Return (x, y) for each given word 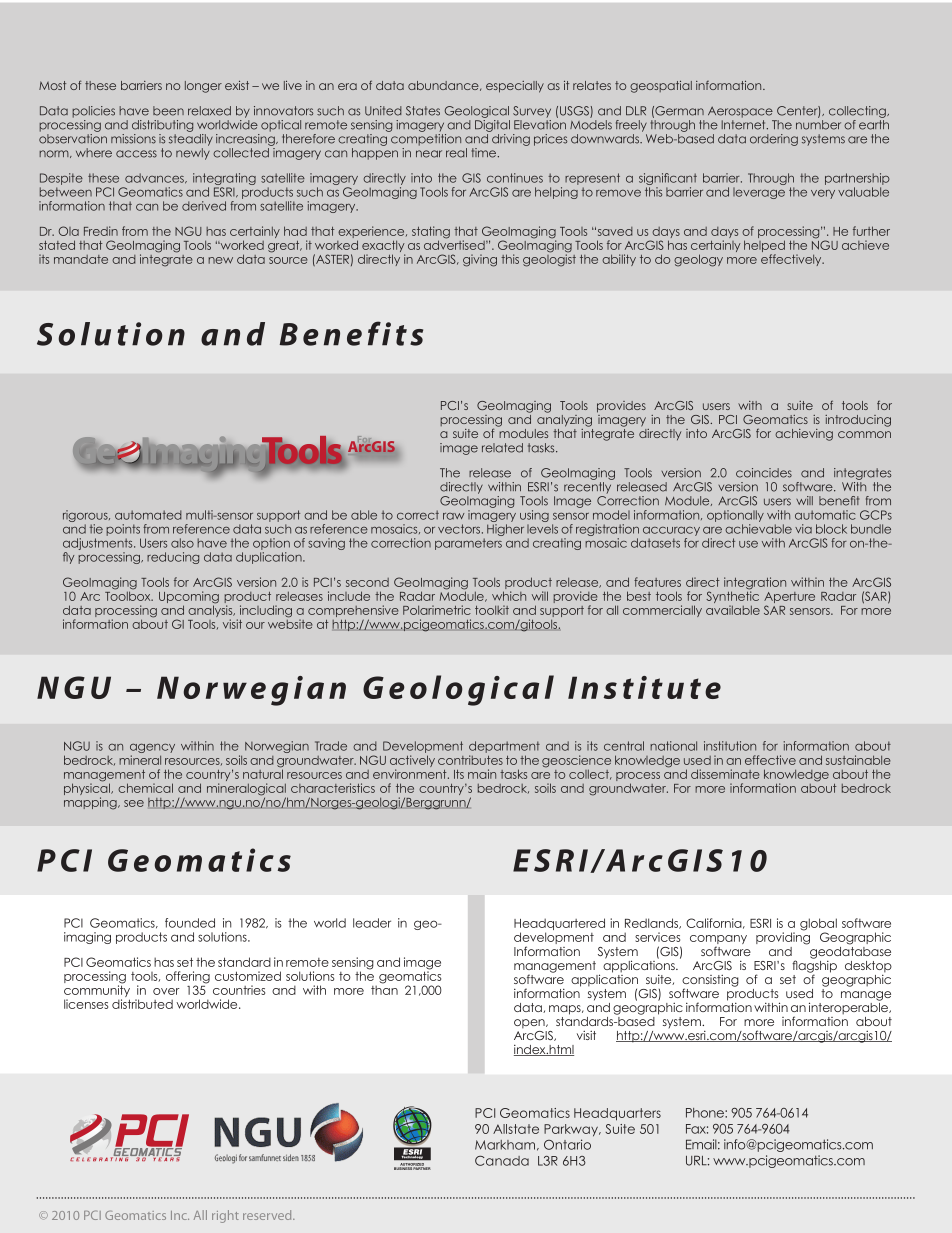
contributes (470, 760)
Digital (492, 124)
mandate (81, 259)
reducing (173, 558)
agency (152, 749)
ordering (774, 140)
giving (480, 260)
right (225, 1216)
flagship (814, 966)
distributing (162, 126)
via (803, 529)
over (166, 991)
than (384, 989)
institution (730, 746)
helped (764, 247)
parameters (468, 544)
